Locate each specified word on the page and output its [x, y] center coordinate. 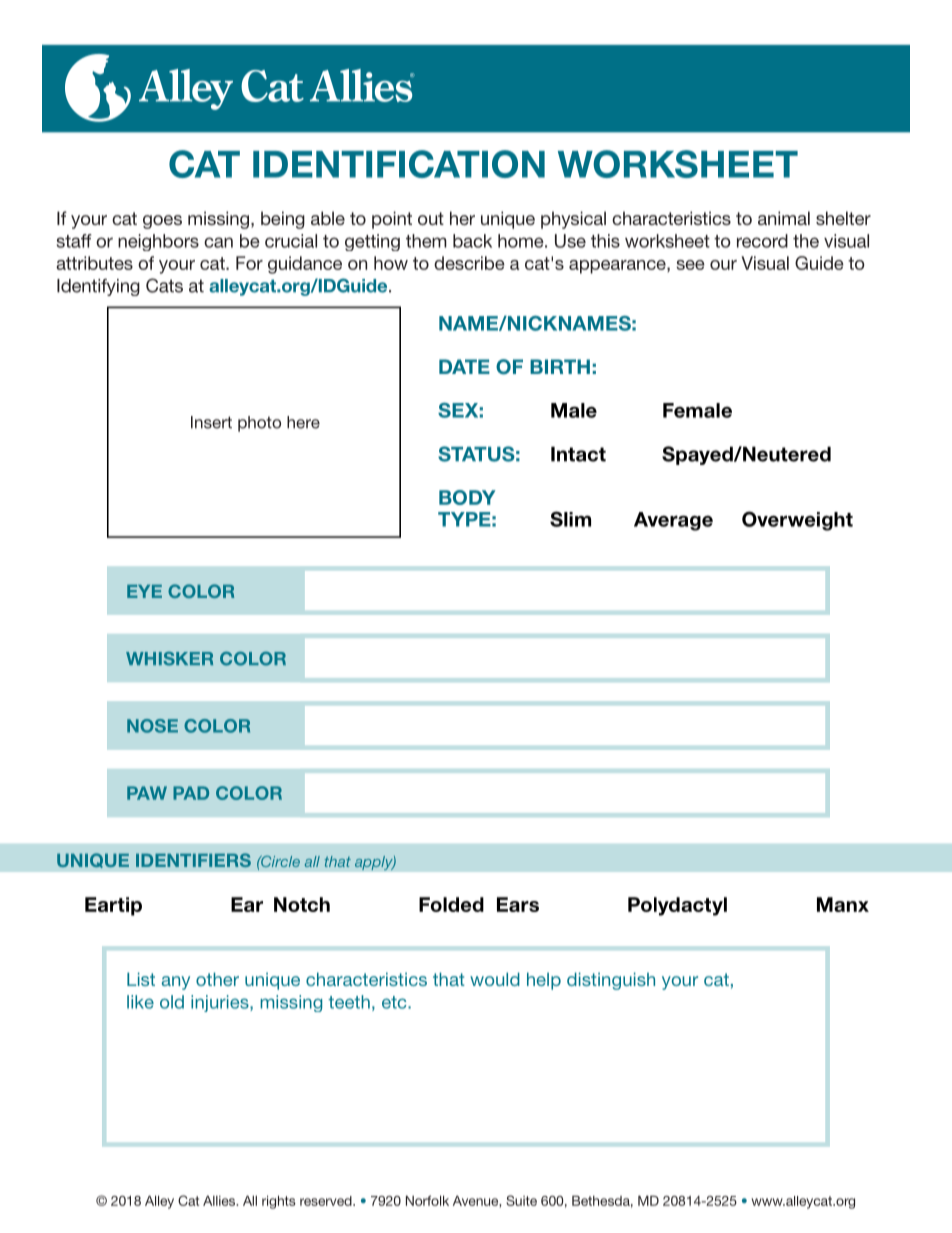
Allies [220, 1200]
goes [162, 222]
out [431, 218]
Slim [570, 519]
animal [784, 218]
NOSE [152, 726]
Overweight [797, 521]
